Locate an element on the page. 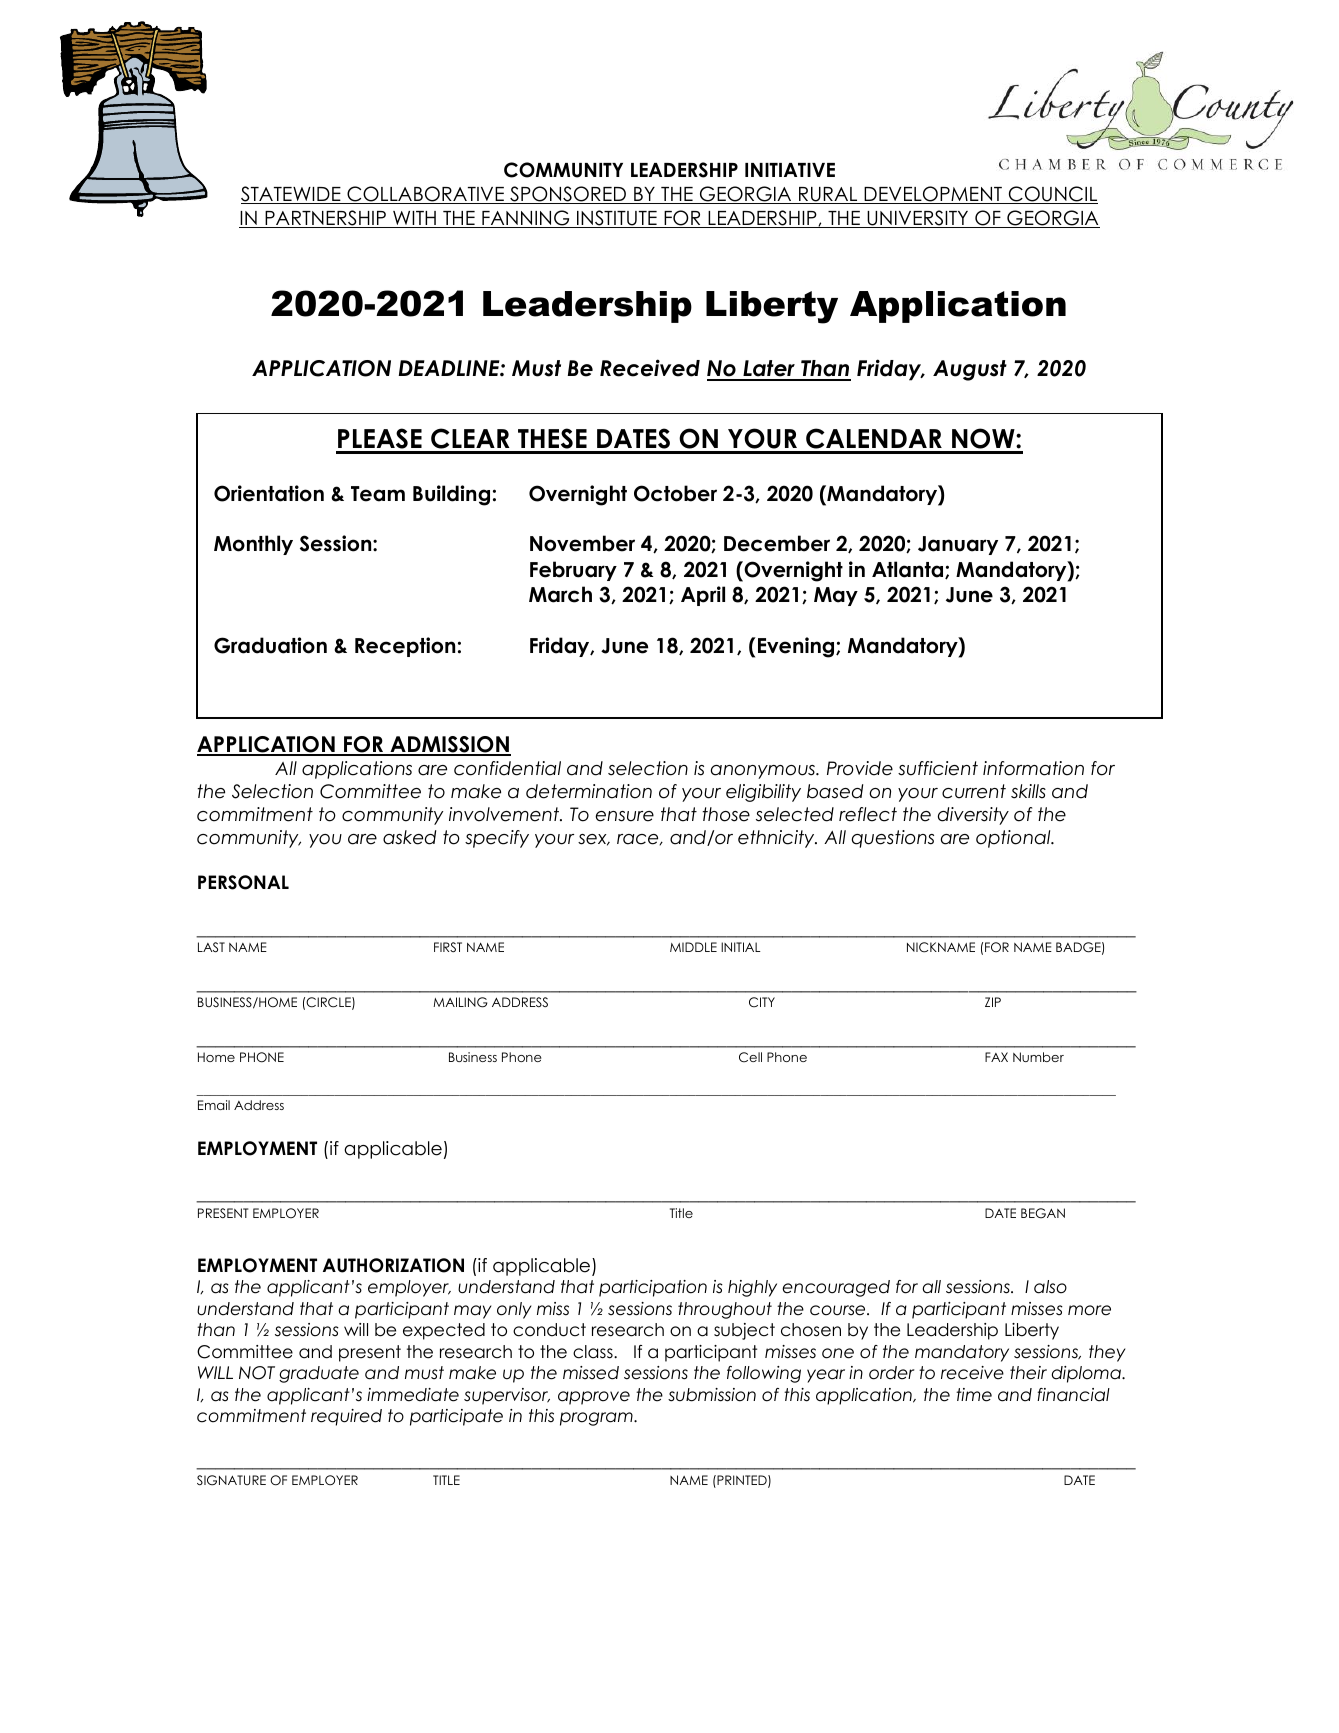 The width and height of the document is (1339, 1733). required is located at coordinates (346, 1417).
